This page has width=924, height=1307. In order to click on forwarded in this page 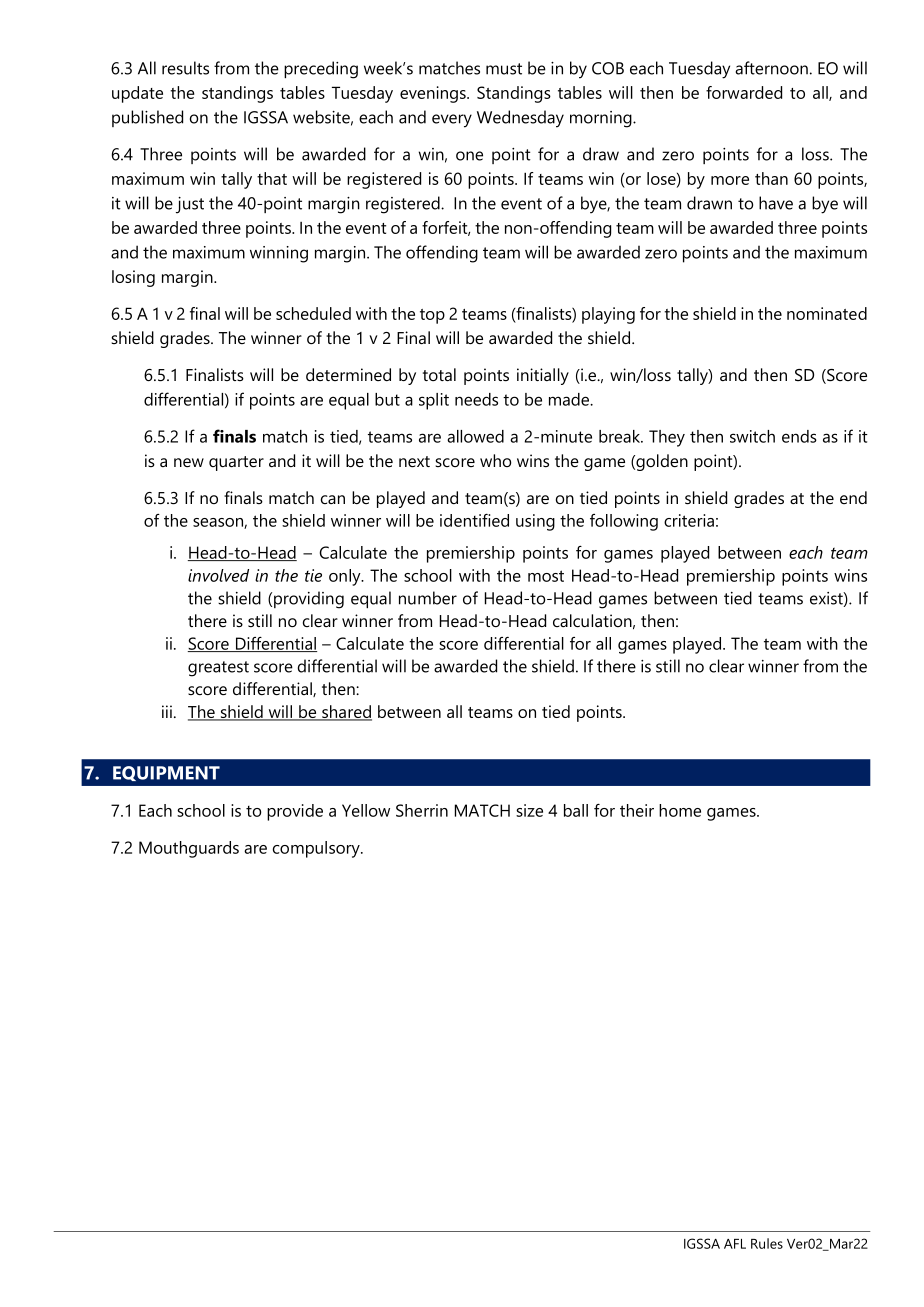, I will do `click(744, 92)`.
